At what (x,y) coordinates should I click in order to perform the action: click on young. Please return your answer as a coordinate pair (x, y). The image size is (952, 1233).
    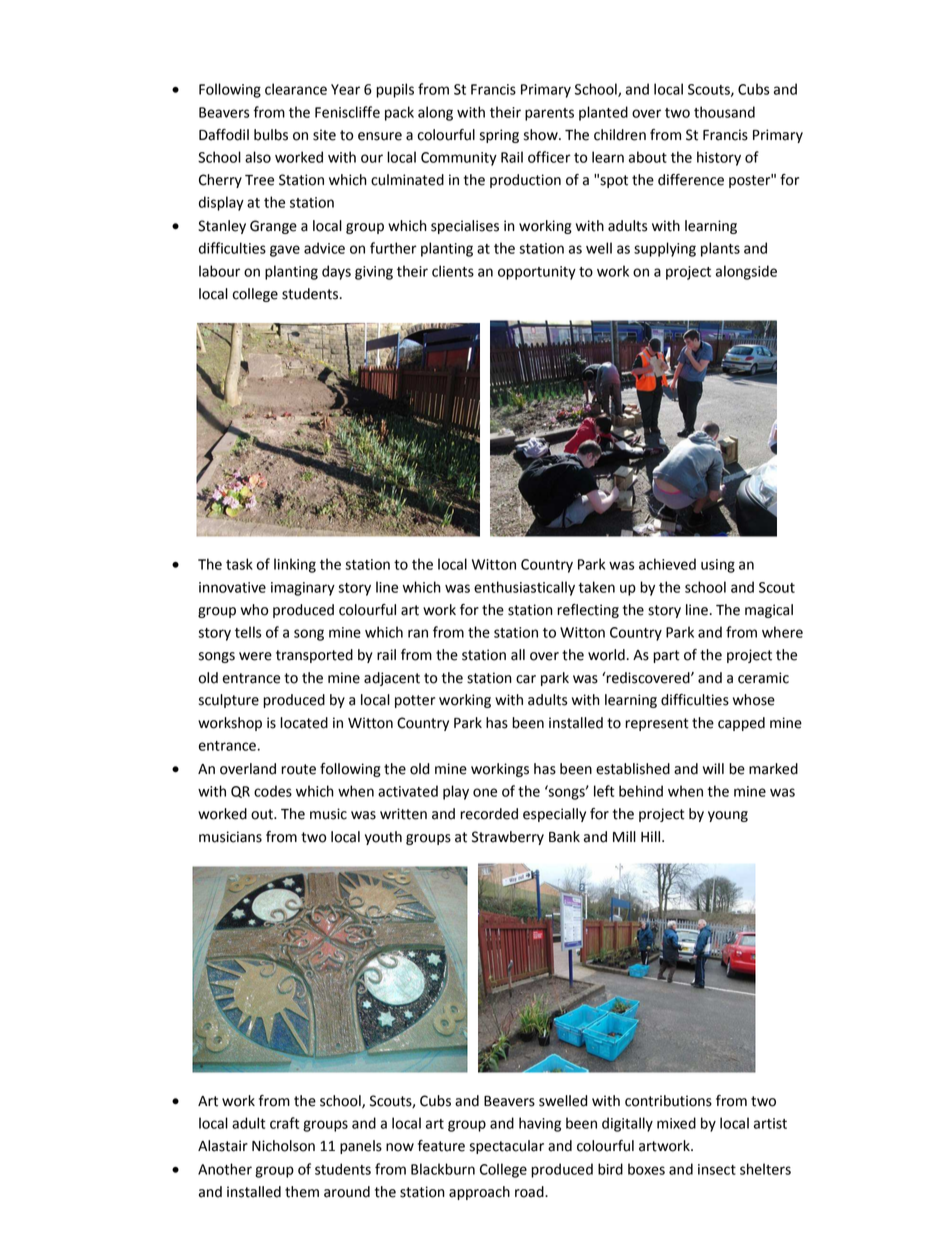
    Looking at the image, I should click on (728, 816).
